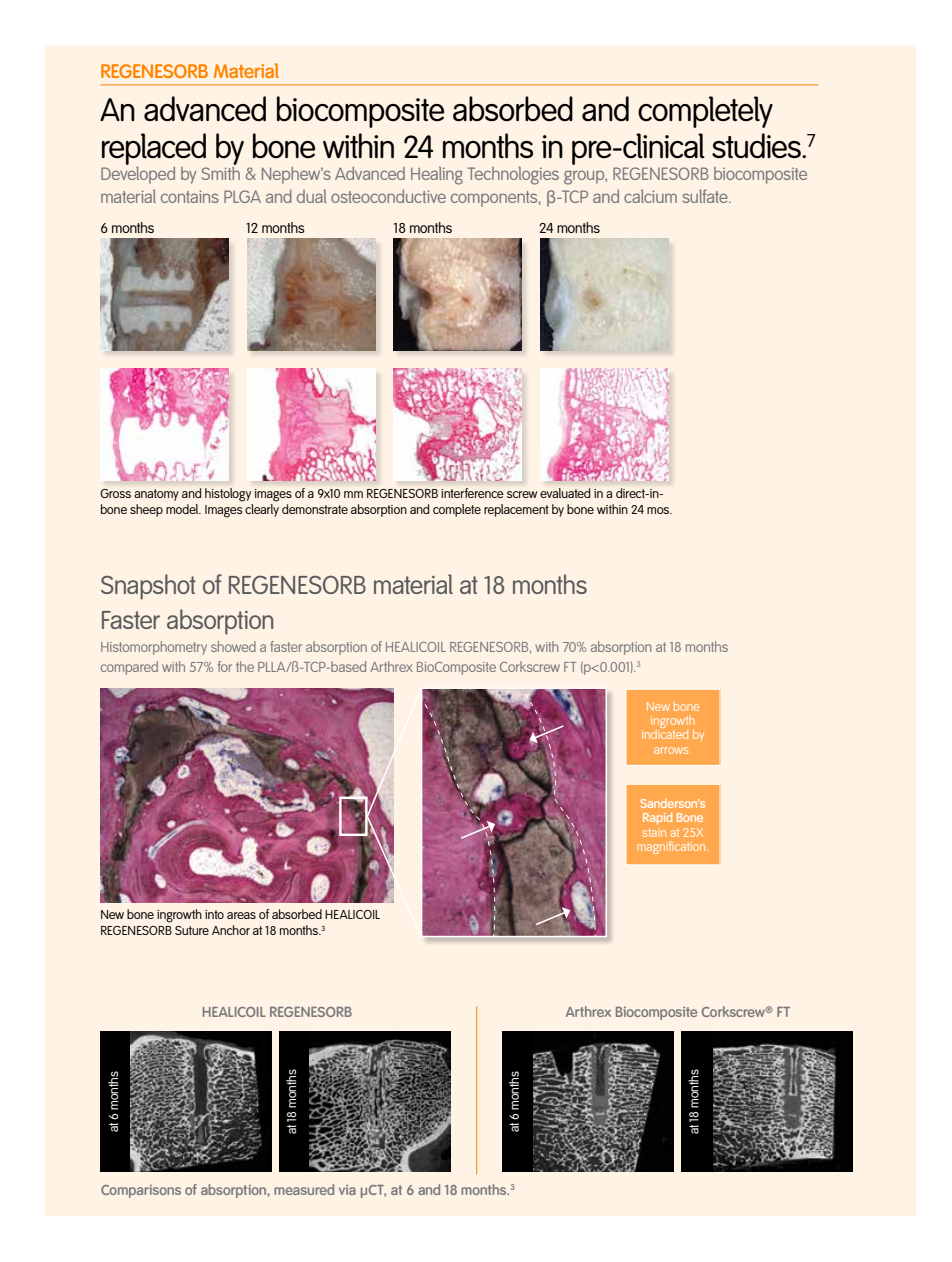 The height and width of the screenshot is (1262, 952). Describe the element at coordinates (437, 176) in the screenshot. I see `Healing` at that location.
